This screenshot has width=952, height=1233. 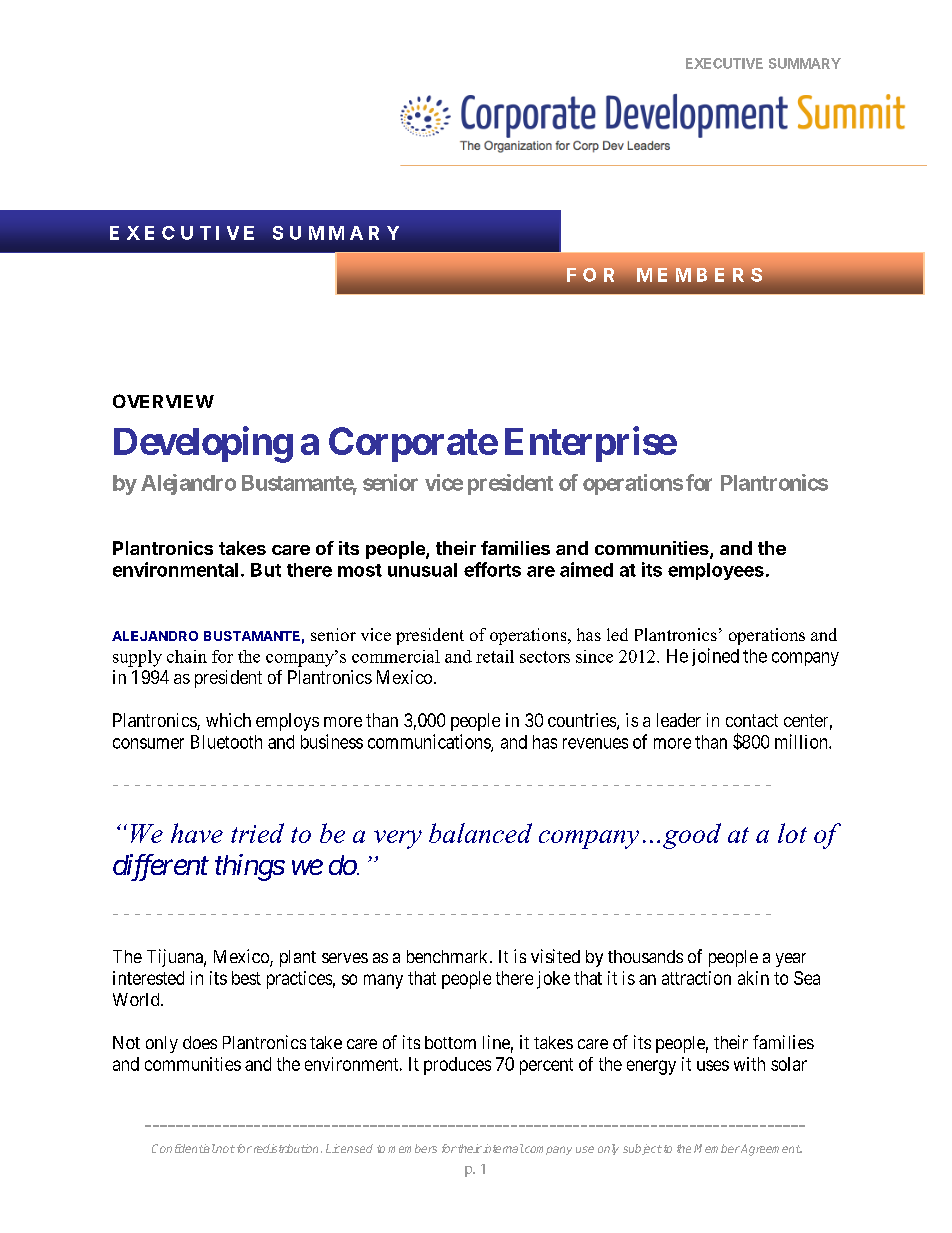 What do you see at coordinates (360, 570) in the screenshot?
I see `most` at bounding box center [360, 570].
